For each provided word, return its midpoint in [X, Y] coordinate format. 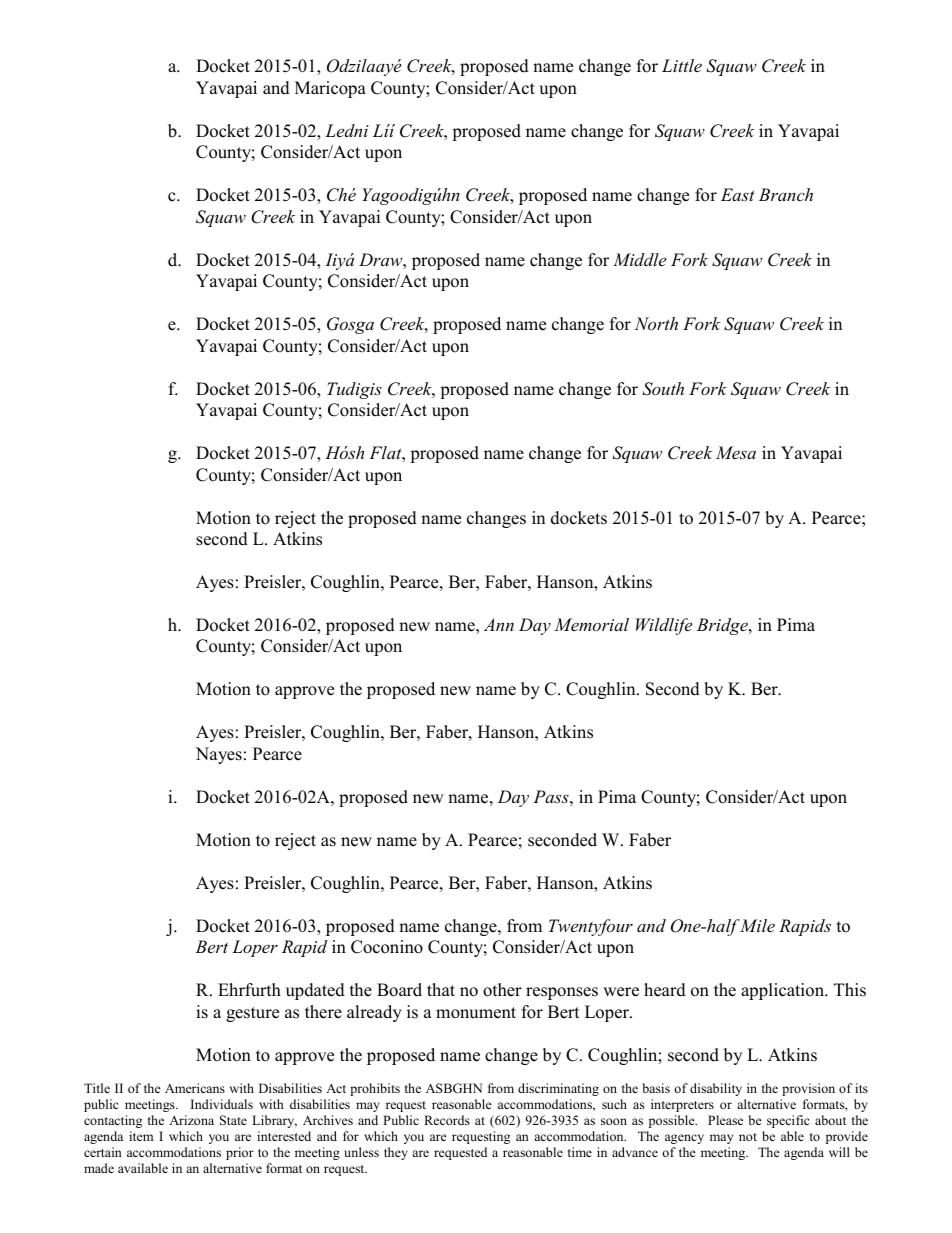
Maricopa [330, 89]
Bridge [723, 626]
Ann [499, 624]
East [738, 194]
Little [682, 65]
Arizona [191, 1120]
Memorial [591, 624]
